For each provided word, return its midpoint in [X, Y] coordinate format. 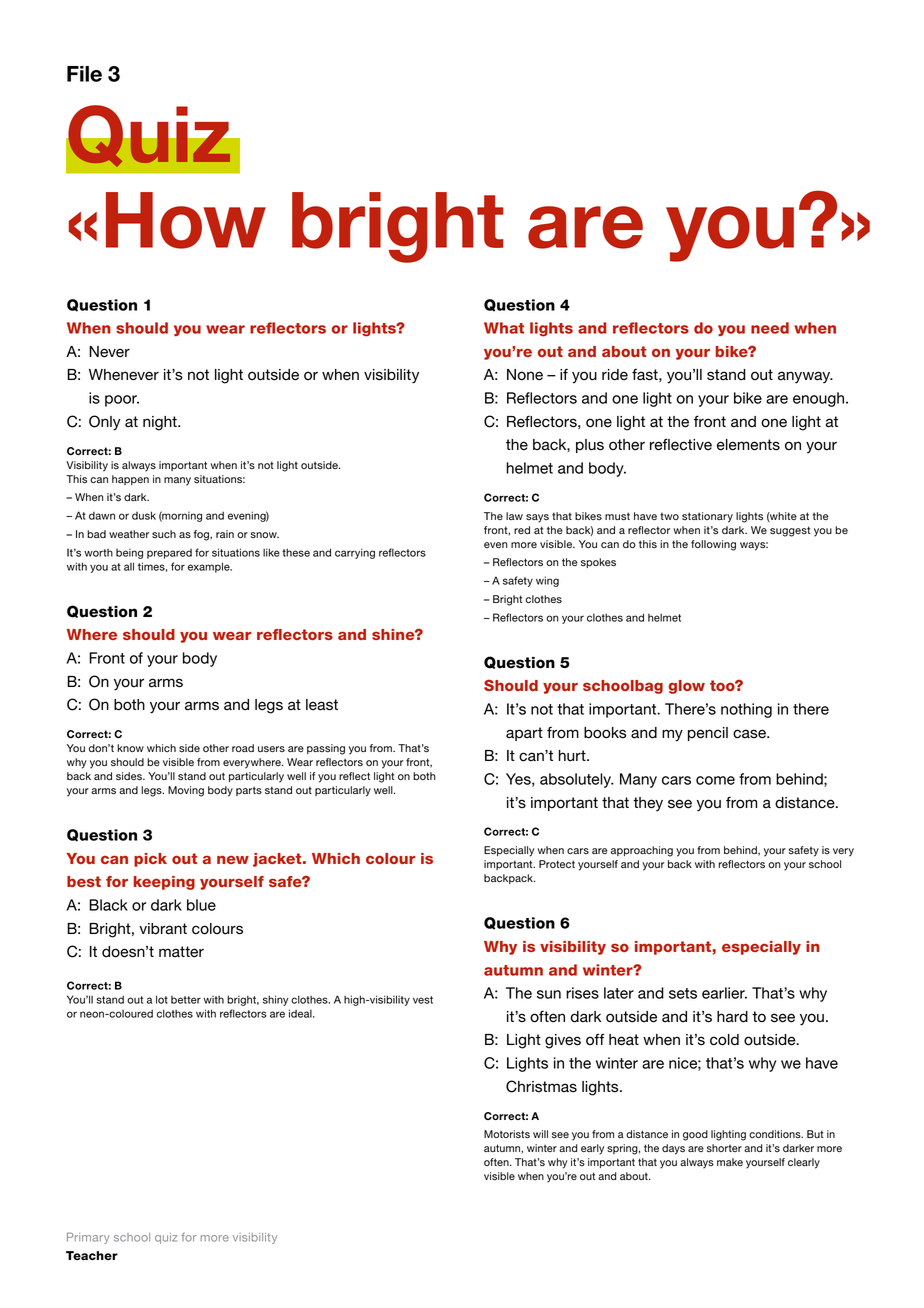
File [84, 74]
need [770, 328]
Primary [88, 1238]
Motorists [507, 1134]
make [730, 1162]
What [504, 328]
